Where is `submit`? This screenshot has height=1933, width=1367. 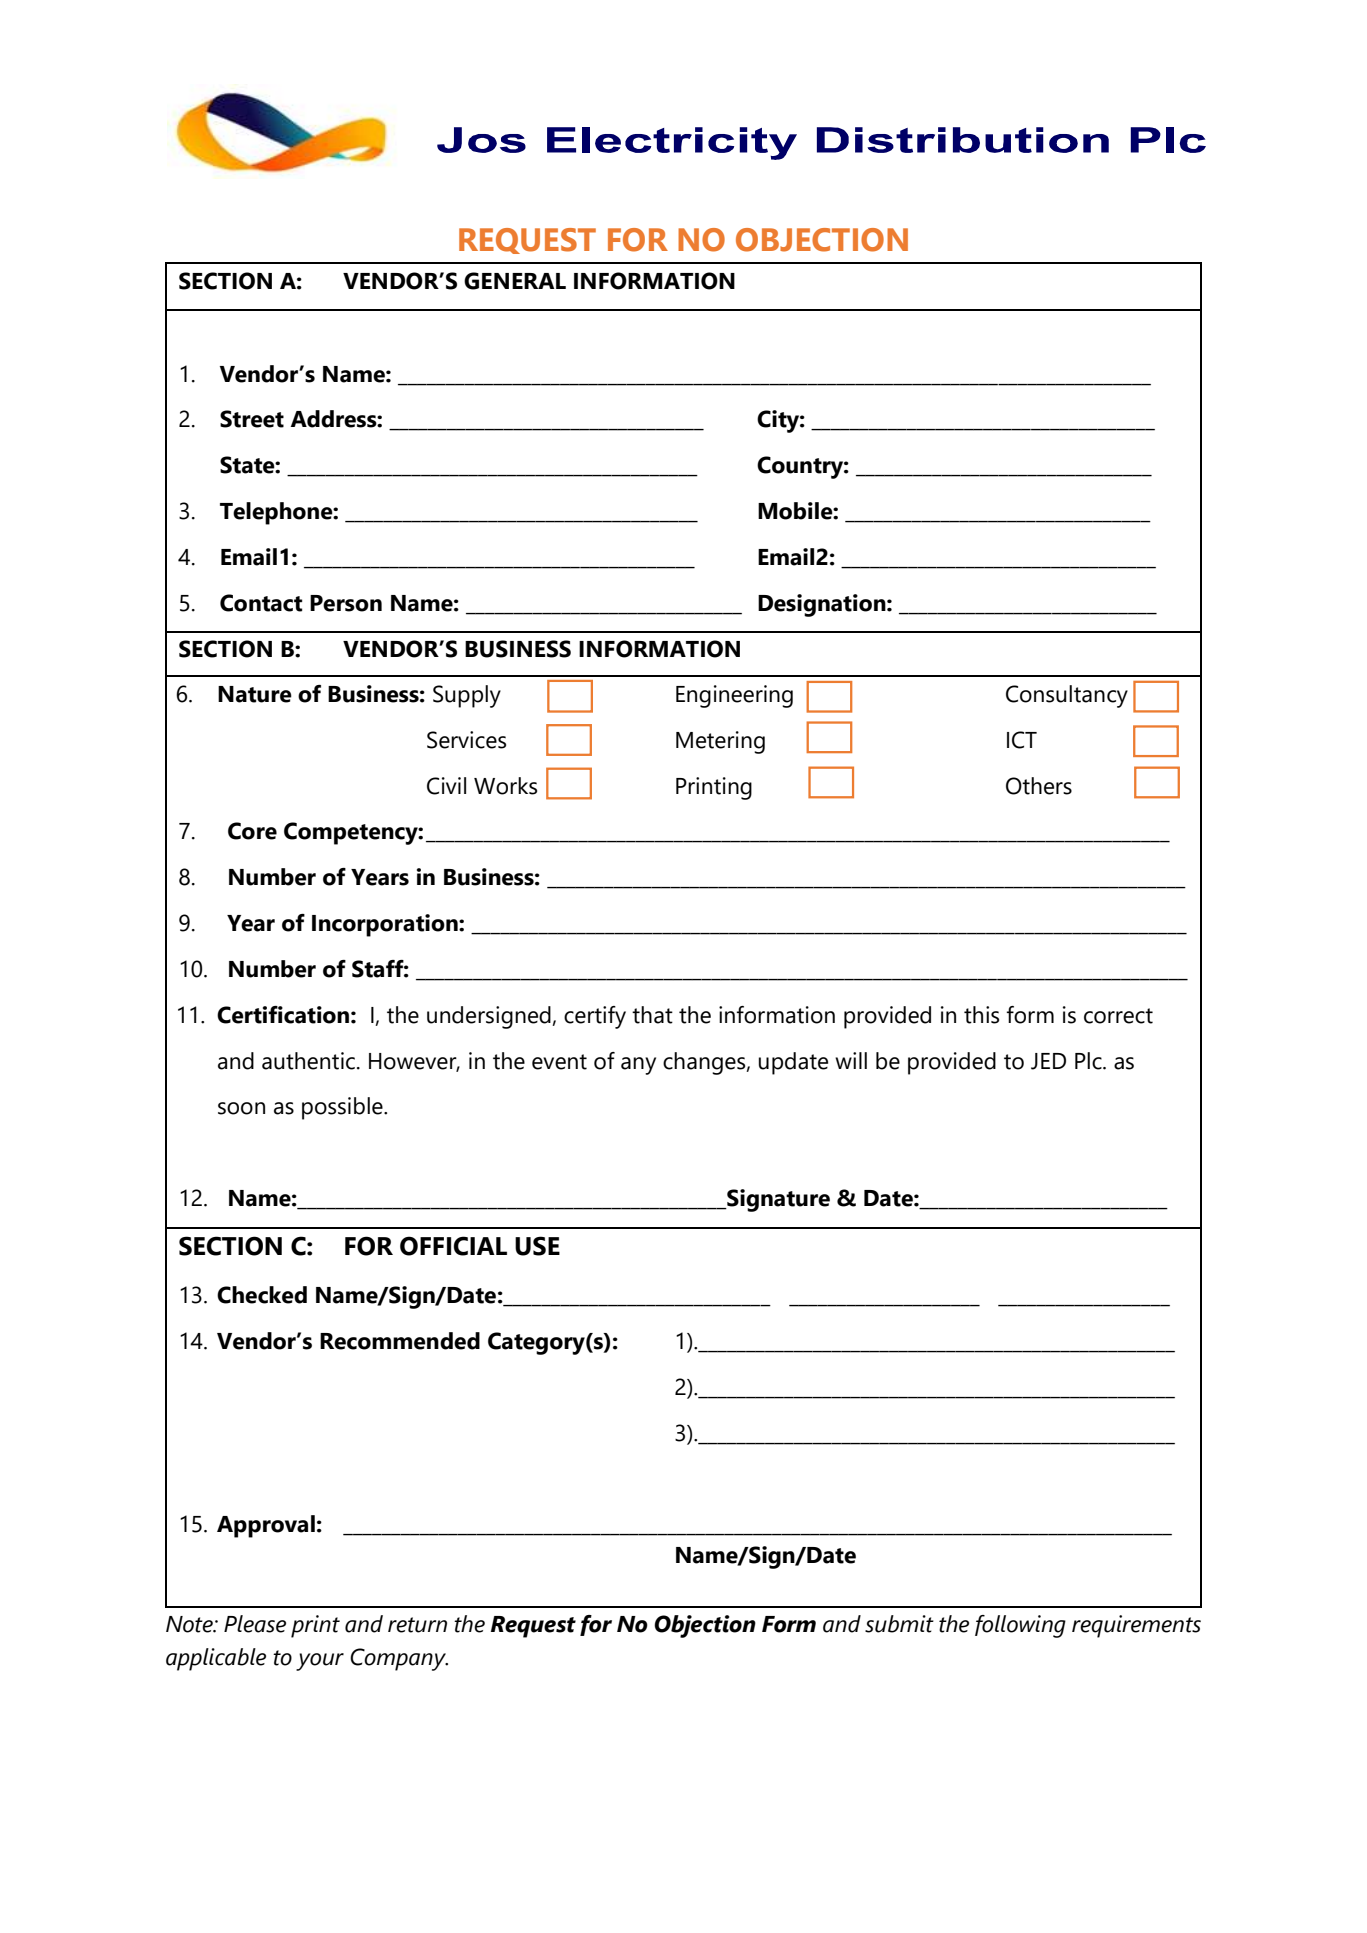 submit is located at coordinates (899, 1624).
